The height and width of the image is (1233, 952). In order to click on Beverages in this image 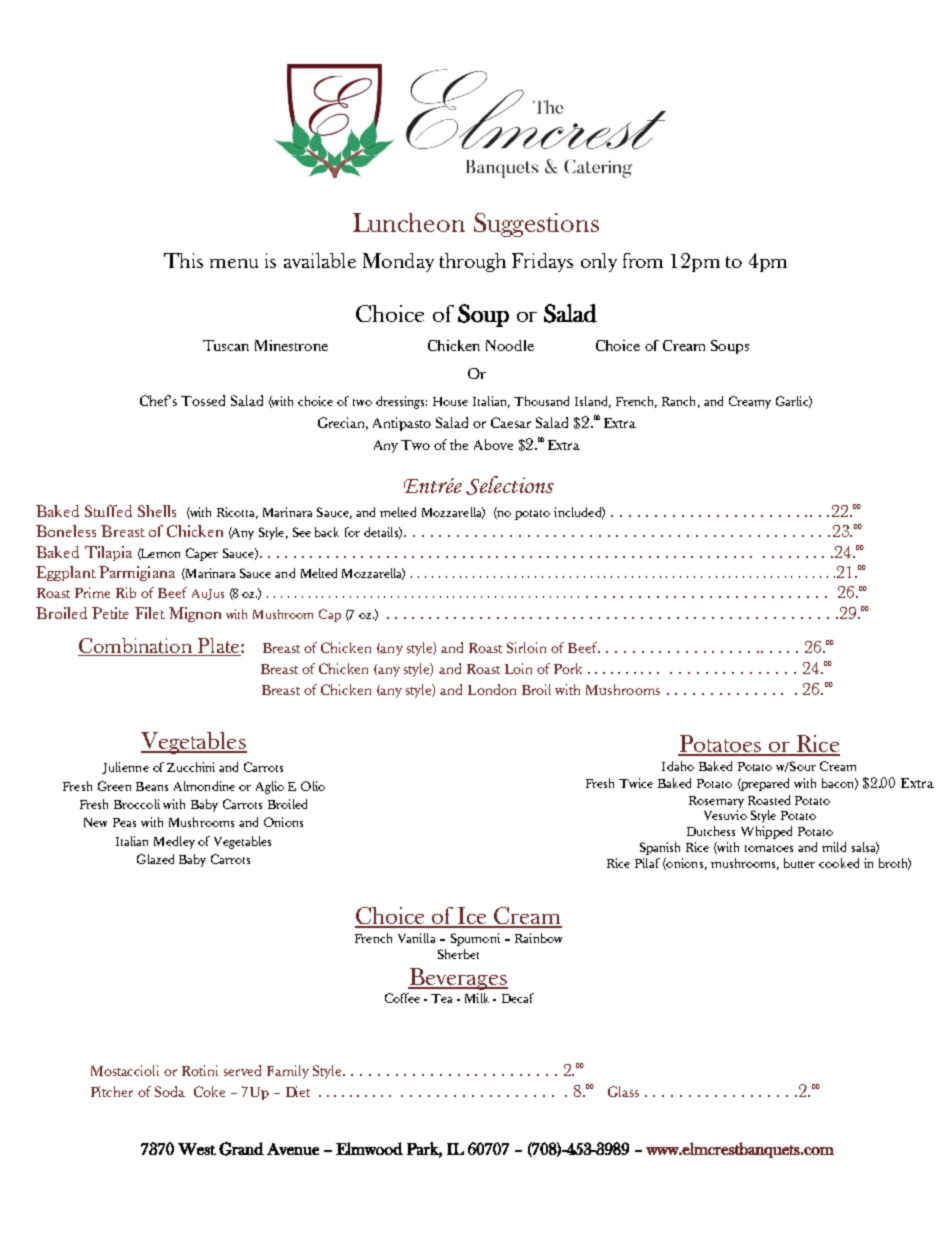, I will do `click(458, 979)`.
